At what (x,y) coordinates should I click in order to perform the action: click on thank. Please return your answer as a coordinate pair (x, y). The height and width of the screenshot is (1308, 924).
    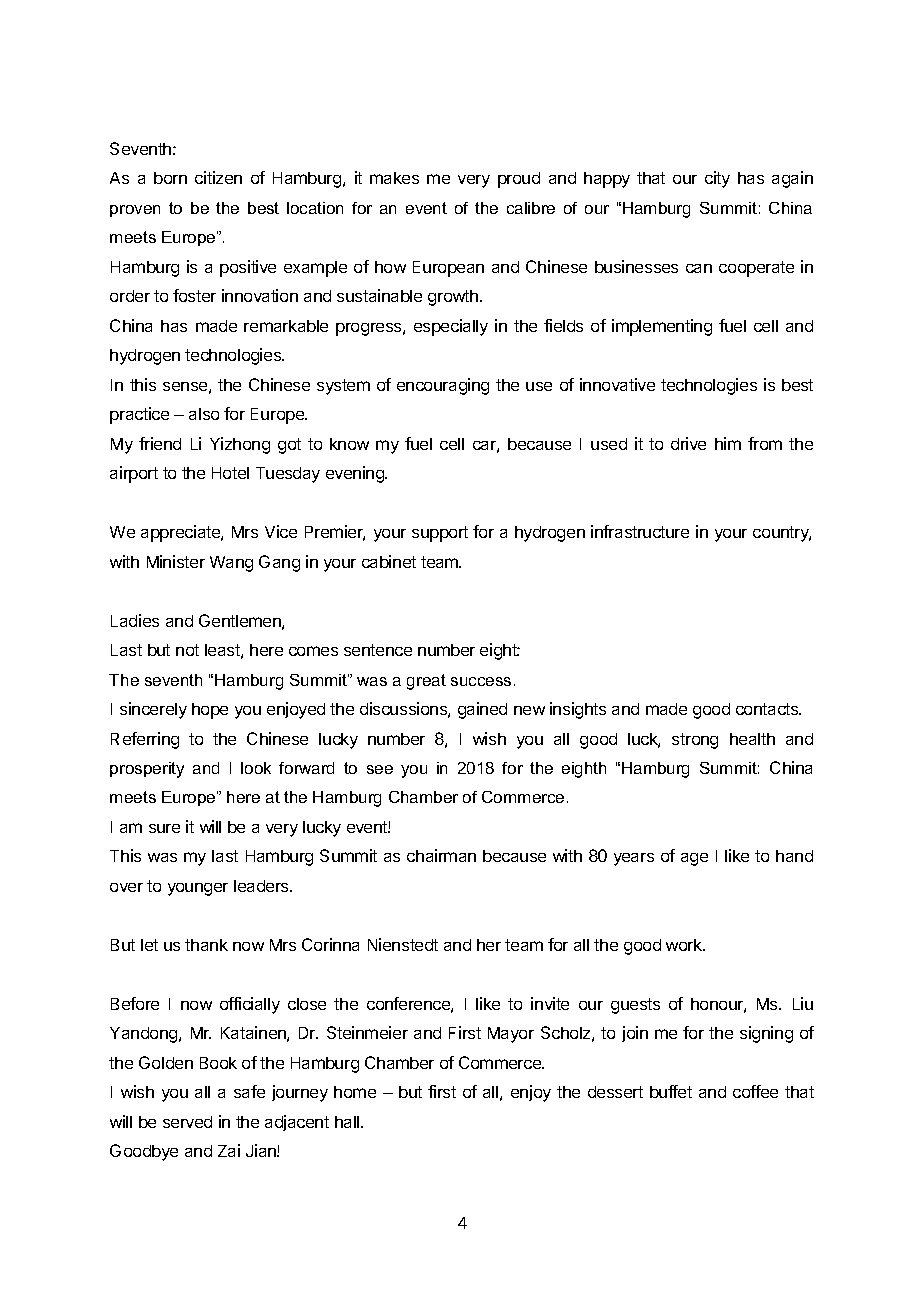
    Looking at the image, I should click on (206, 945).
